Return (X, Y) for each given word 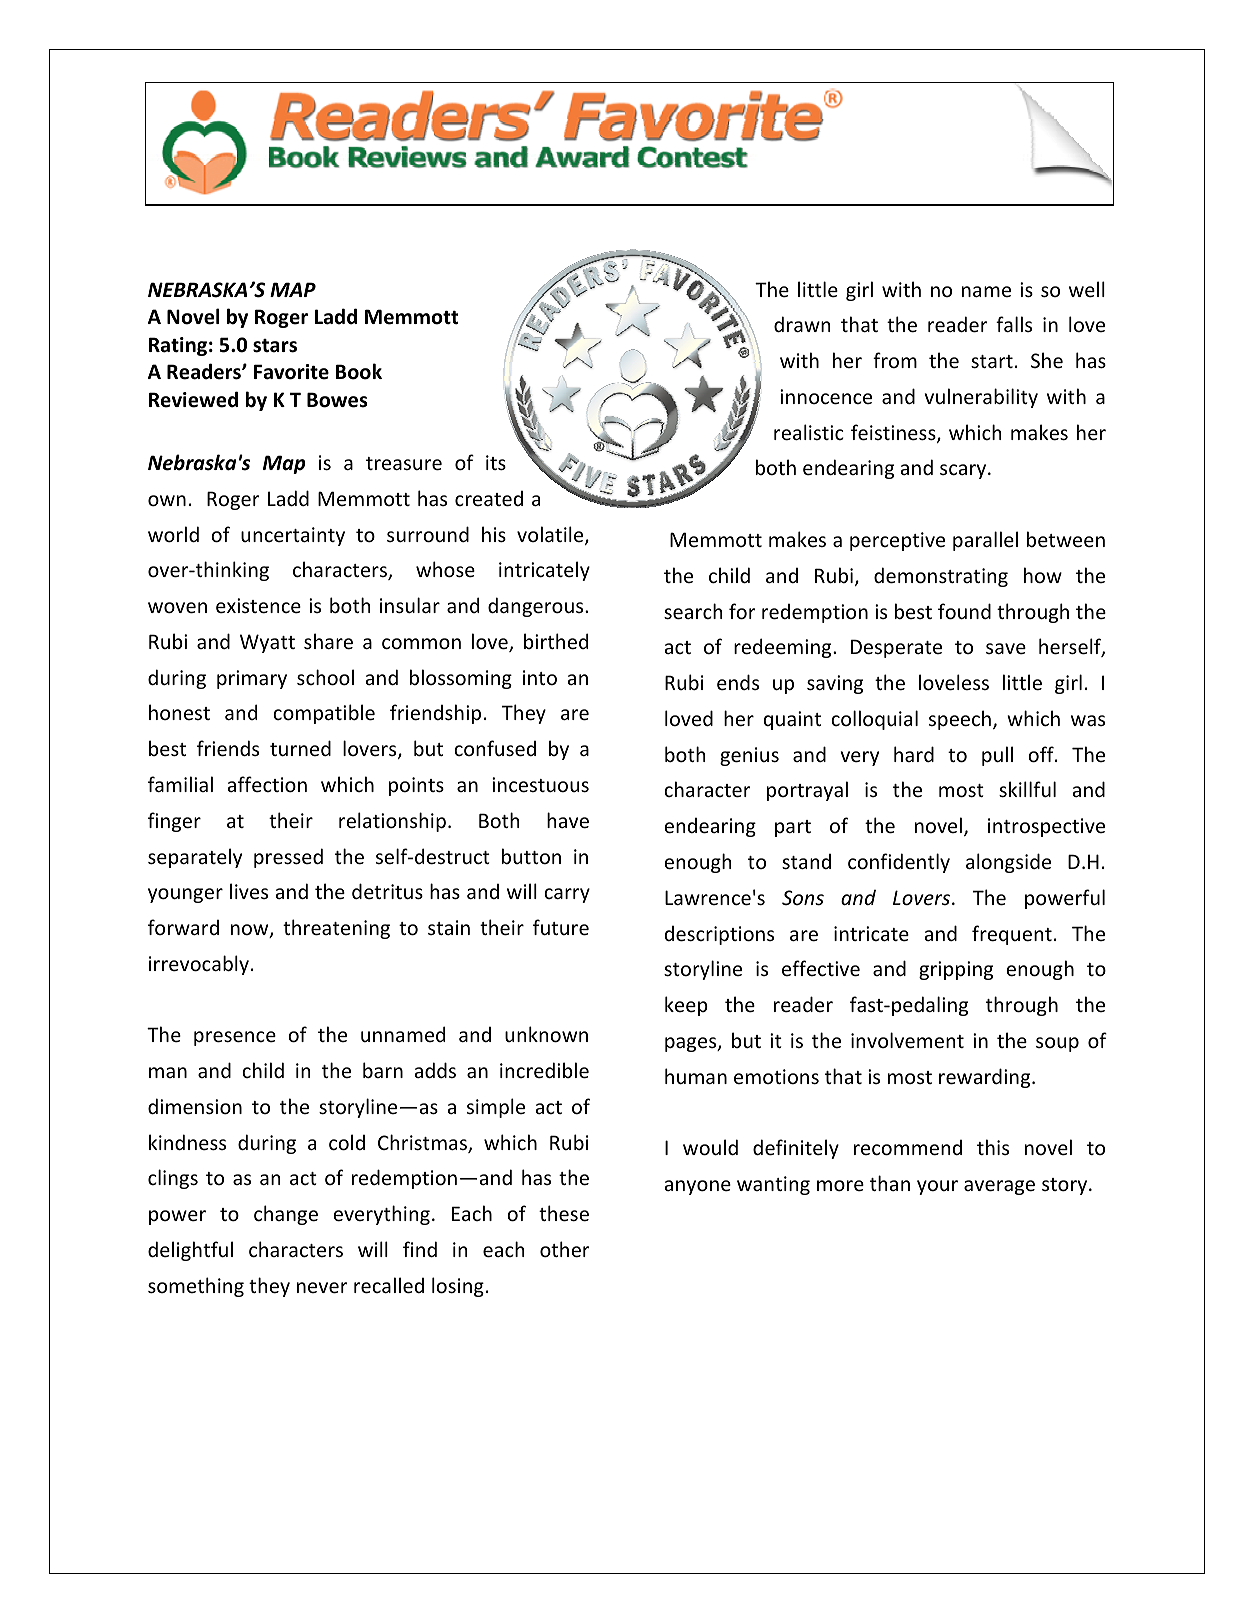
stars (275, 346)
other (565, 1249)
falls (1014, 324)
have (568, 820)
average (999, 1187)
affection (267, 784)
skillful (1027, 789)
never (322, 1288)
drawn (802, 324)
